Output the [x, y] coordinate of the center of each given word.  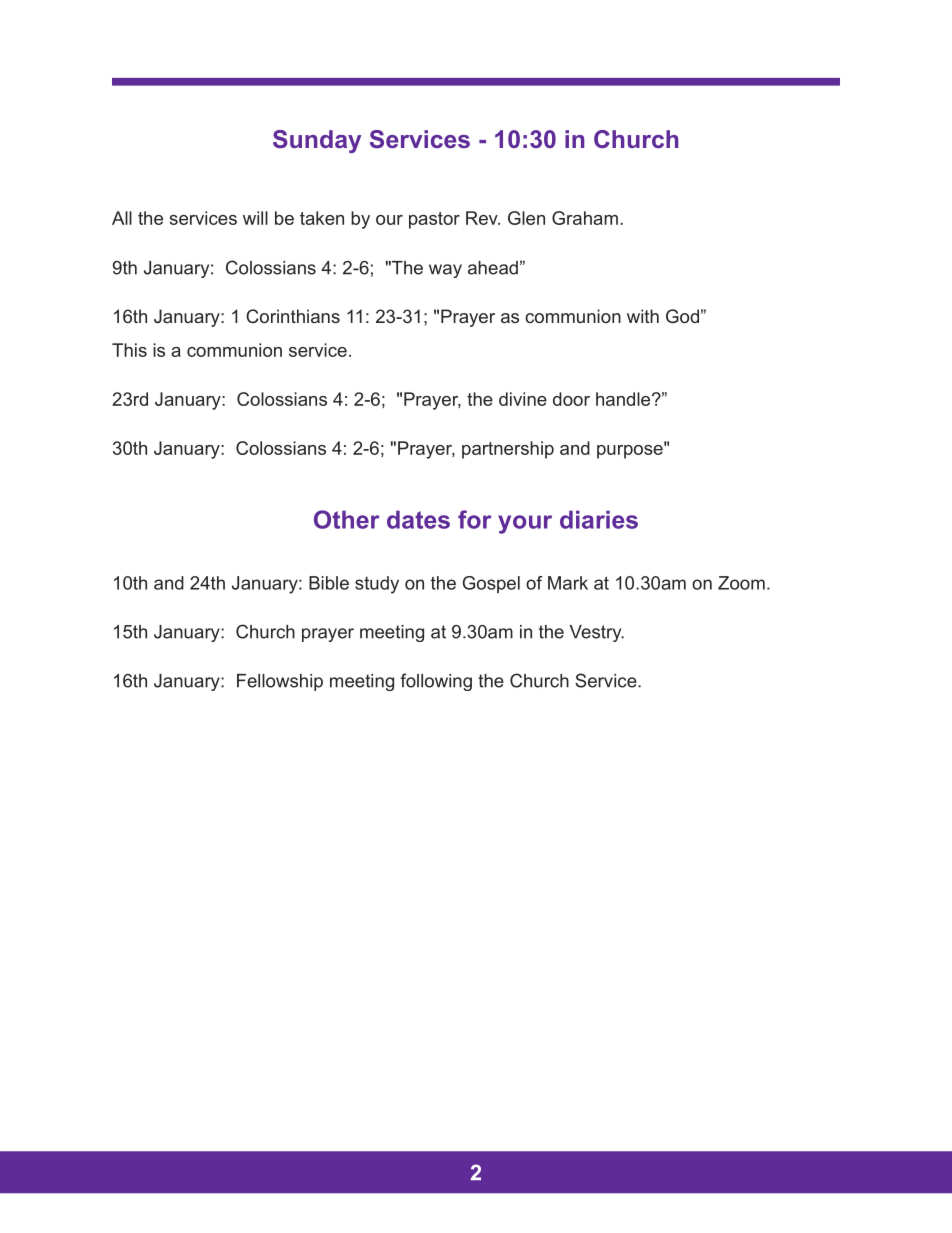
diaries [599, 519]
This [129, 350]
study [377, 585]
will [255, 218]
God [682, 316]
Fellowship [280, 682]
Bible [329, 583]
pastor [434, 220]
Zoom [741, 583]
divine [523, 399]
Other [346, 519]
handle [623, 399]
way [445, 271]
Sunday [317, 141]
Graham [585, 218]
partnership [508, 450]
